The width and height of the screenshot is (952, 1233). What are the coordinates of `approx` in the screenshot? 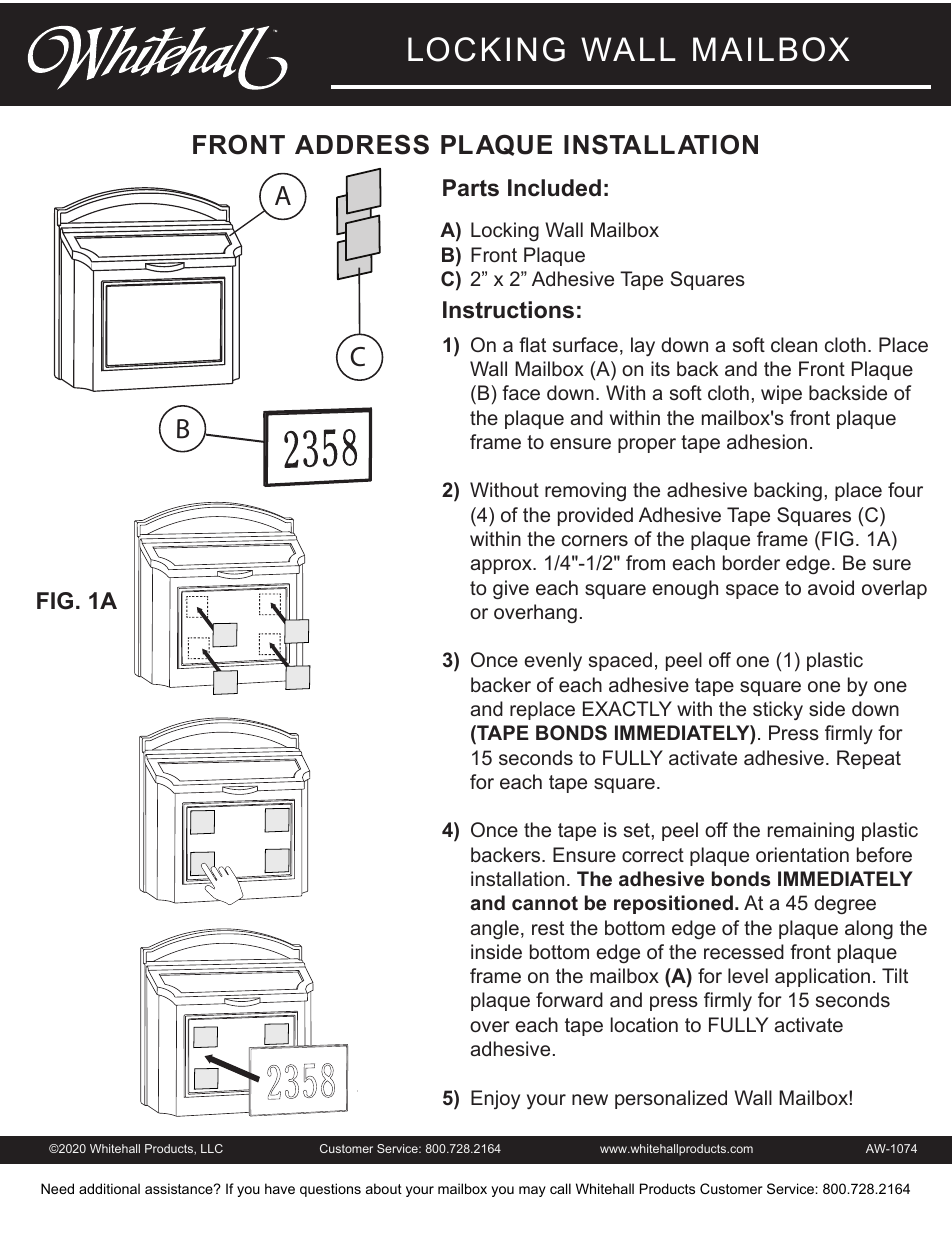 It's located at (502, 566).
